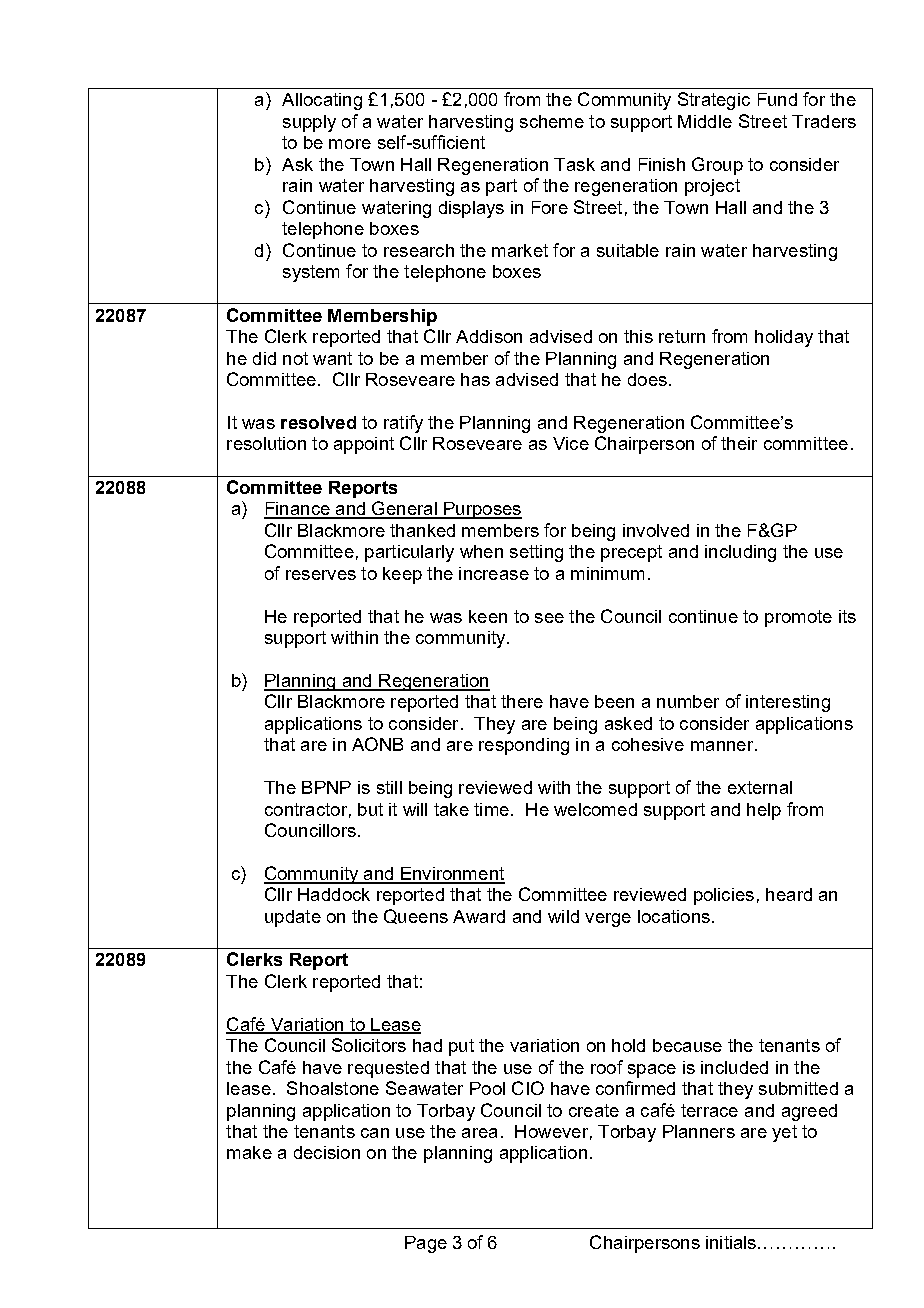  I want to click on but, so click(370, 809).
